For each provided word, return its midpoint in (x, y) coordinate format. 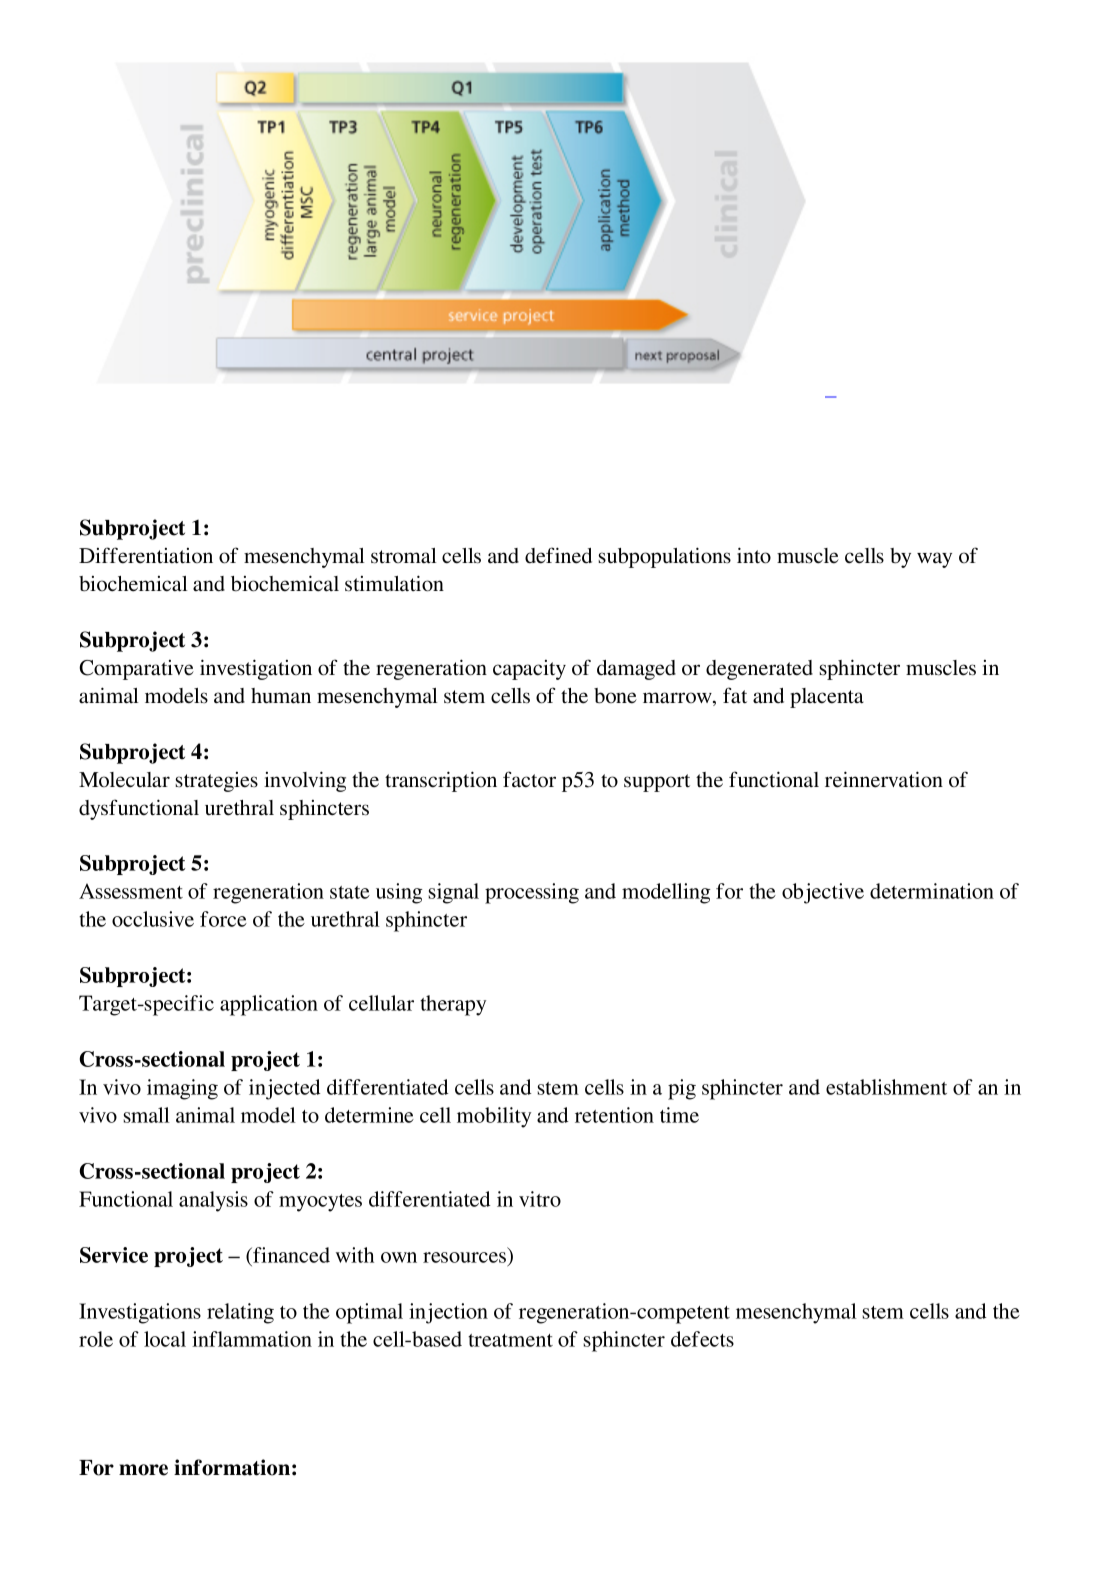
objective (823, 893)
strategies (216, 782)
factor (529, 779)
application (269, 1005)
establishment (886, 1087)
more (143, 1470)
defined (558, 555)
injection (448, 1313)
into (754, 555)
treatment (510, 1340)
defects (702, 1339)
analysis (213, 1201)
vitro (540, 1199)
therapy (453, 1005)
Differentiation (146, 555)
